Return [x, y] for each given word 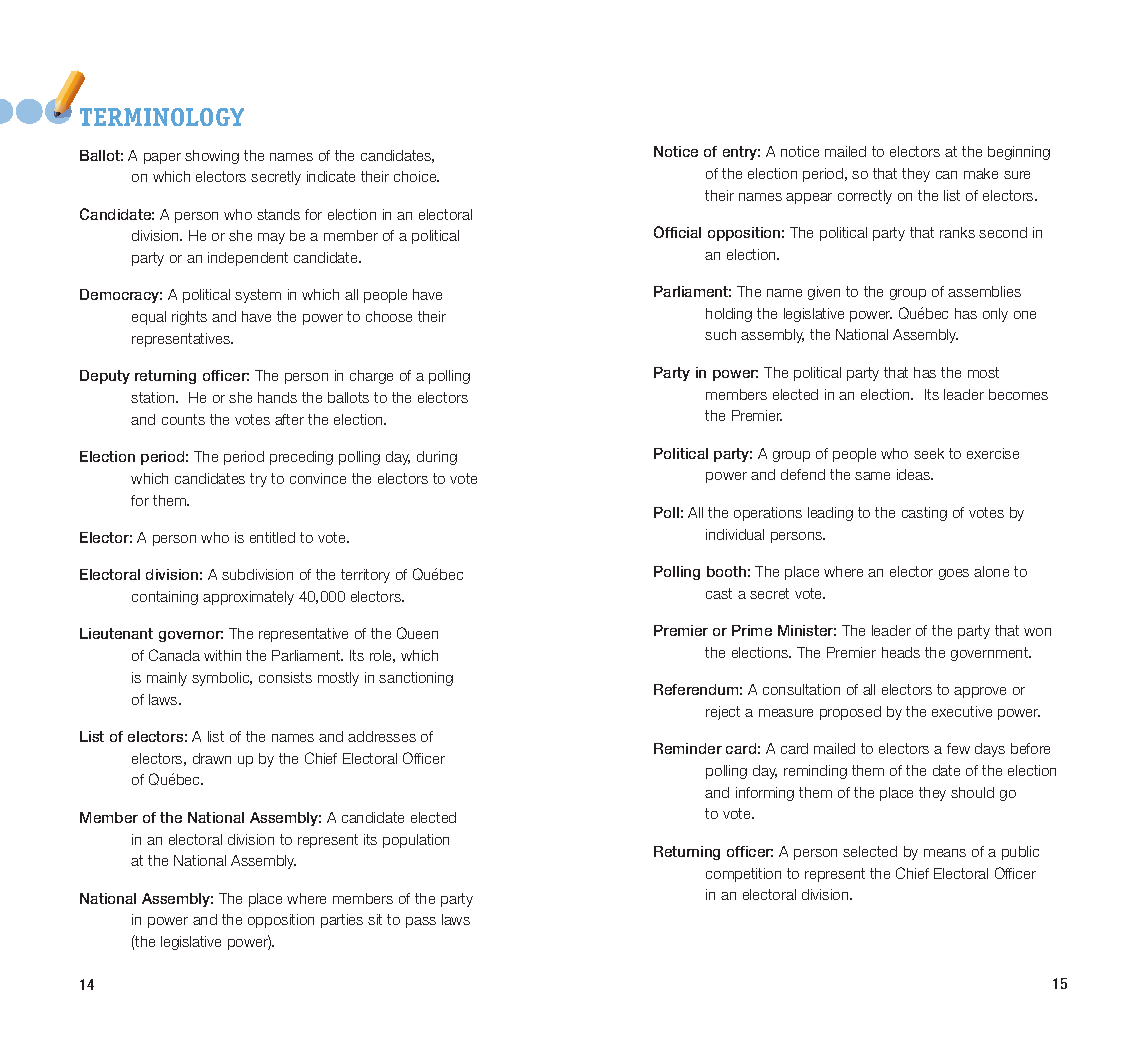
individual [735, 534]
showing [212, 157]
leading [830, 514]
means [945, 853]
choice [416, 176]
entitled [272, 537]
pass [421, 922]
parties [342, 921]
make [981, 173]
